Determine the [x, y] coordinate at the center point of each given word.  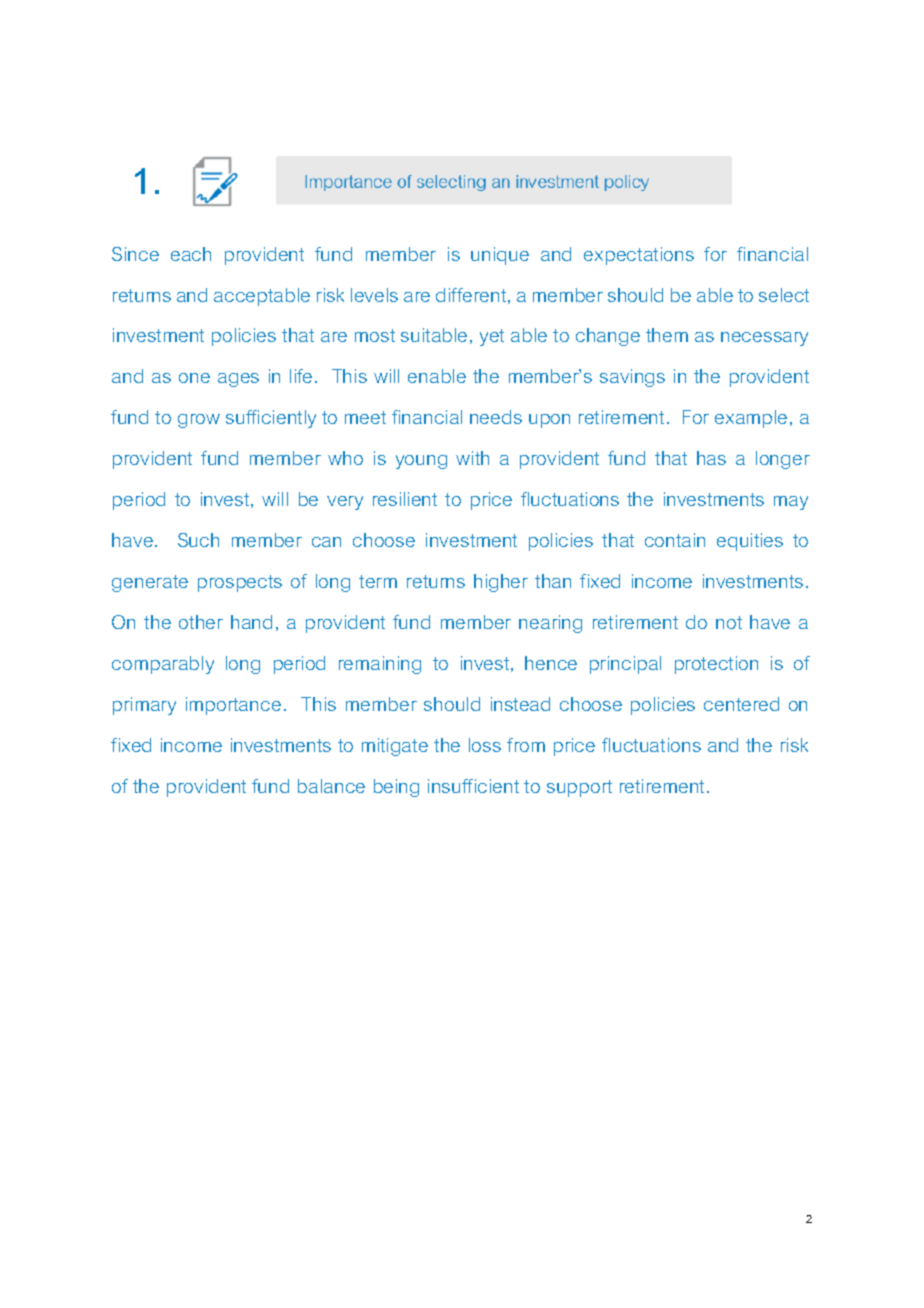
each [191, 254]
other [201, 622]
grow [199, 421]
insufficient [473, 786]
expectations [639, 256]
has [711, 458]
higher [501, 583]
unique [500, 256]
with [472, 458]
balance [331, 786]
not [729, 622]
